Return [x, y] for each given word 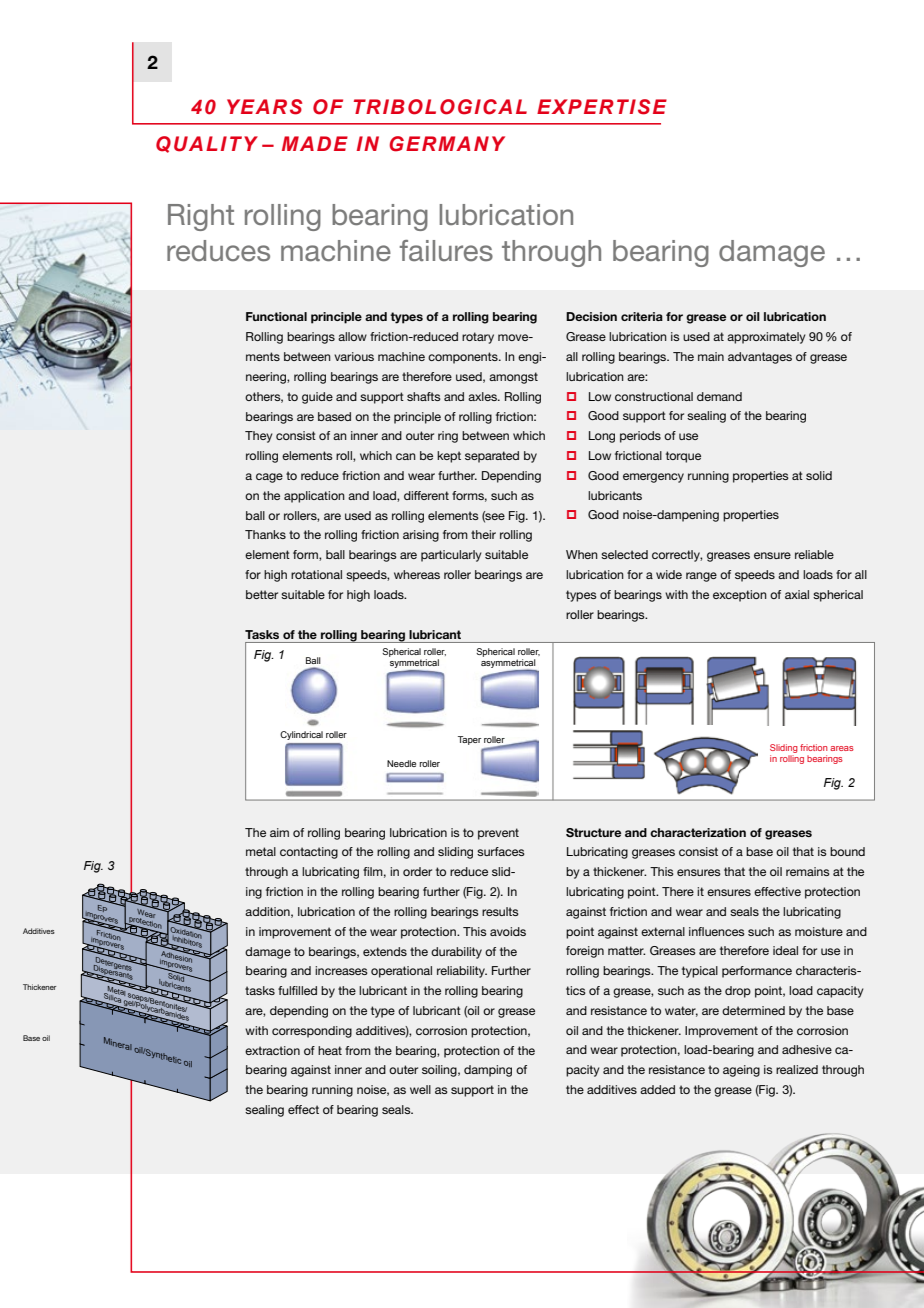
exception [740, 596]
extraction [272, 1050]
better [262, 594]
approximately [766, 338]
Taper [469, 740]
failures [446, 250]
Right [201, 217]
